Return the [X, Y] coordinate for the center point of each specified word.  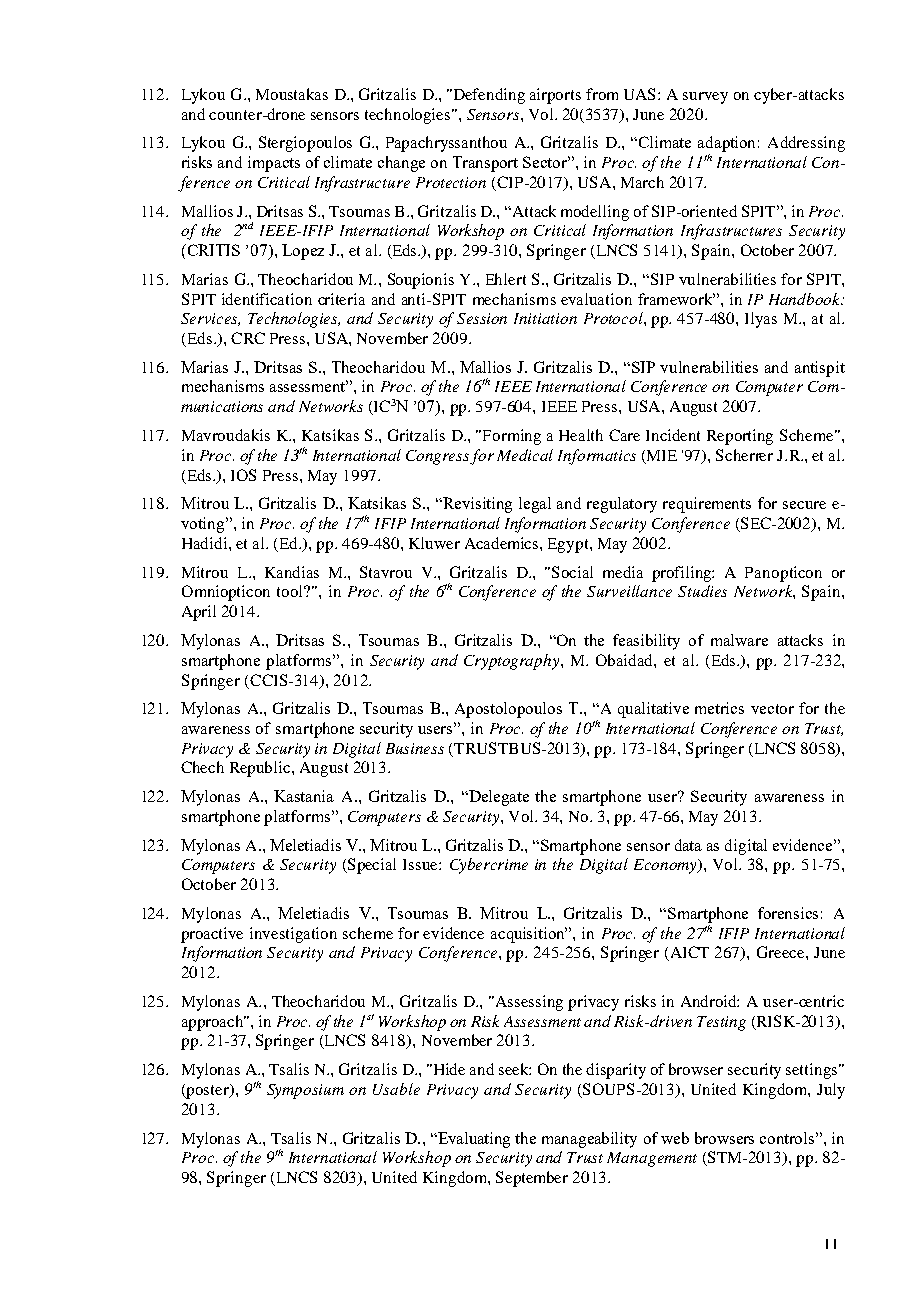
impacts [274, 164]
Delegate [497, 798]
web [675, 1138]
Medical [525, 455]
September [532, 1179]
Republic [261, 769]
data [688, 845]
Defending [488, 96]
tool [291, 591]
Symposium [305, 1091]
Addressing [806, 144]
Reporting [740, 437]
